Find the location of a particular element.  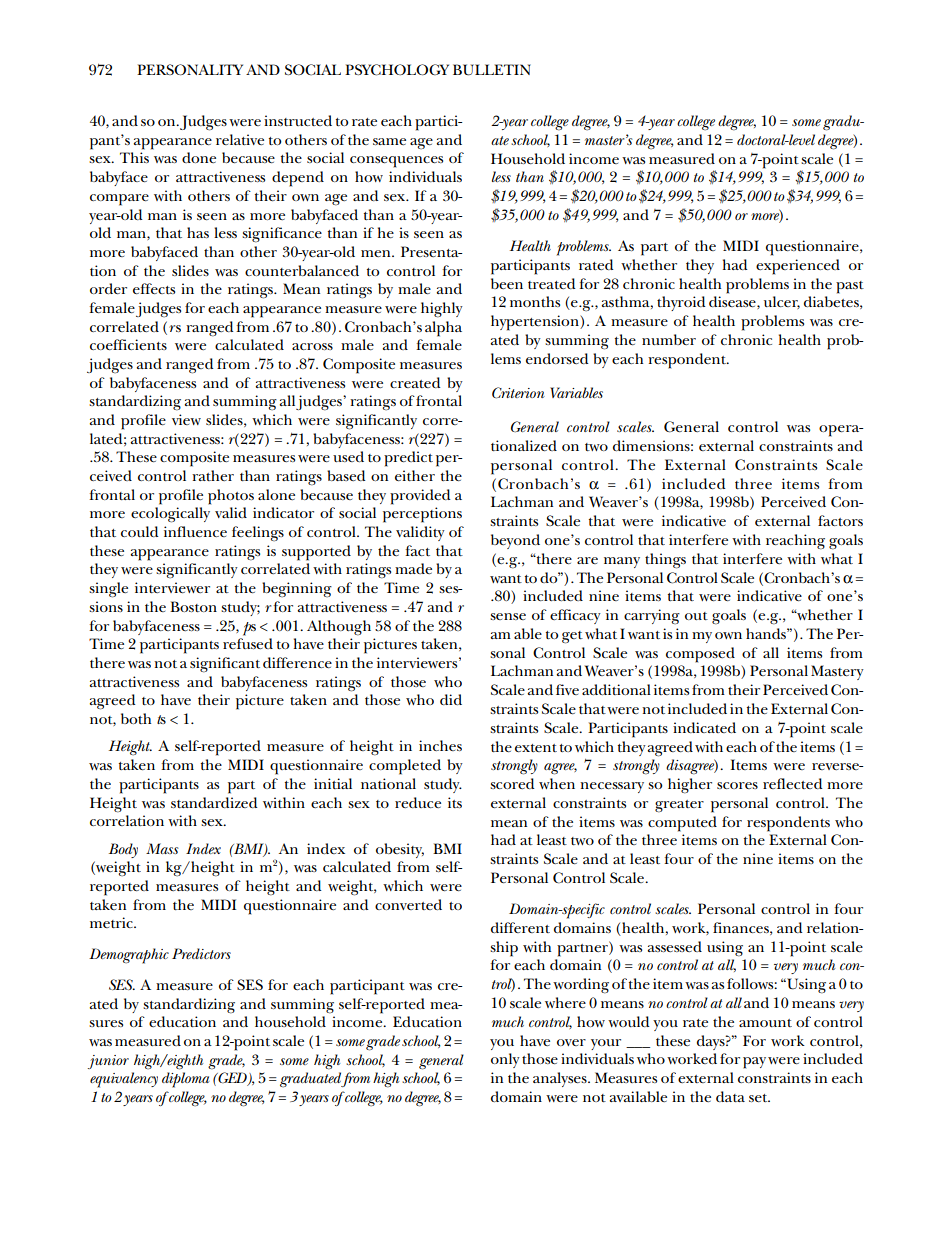

Boston is located at coordinates (193, 606).
